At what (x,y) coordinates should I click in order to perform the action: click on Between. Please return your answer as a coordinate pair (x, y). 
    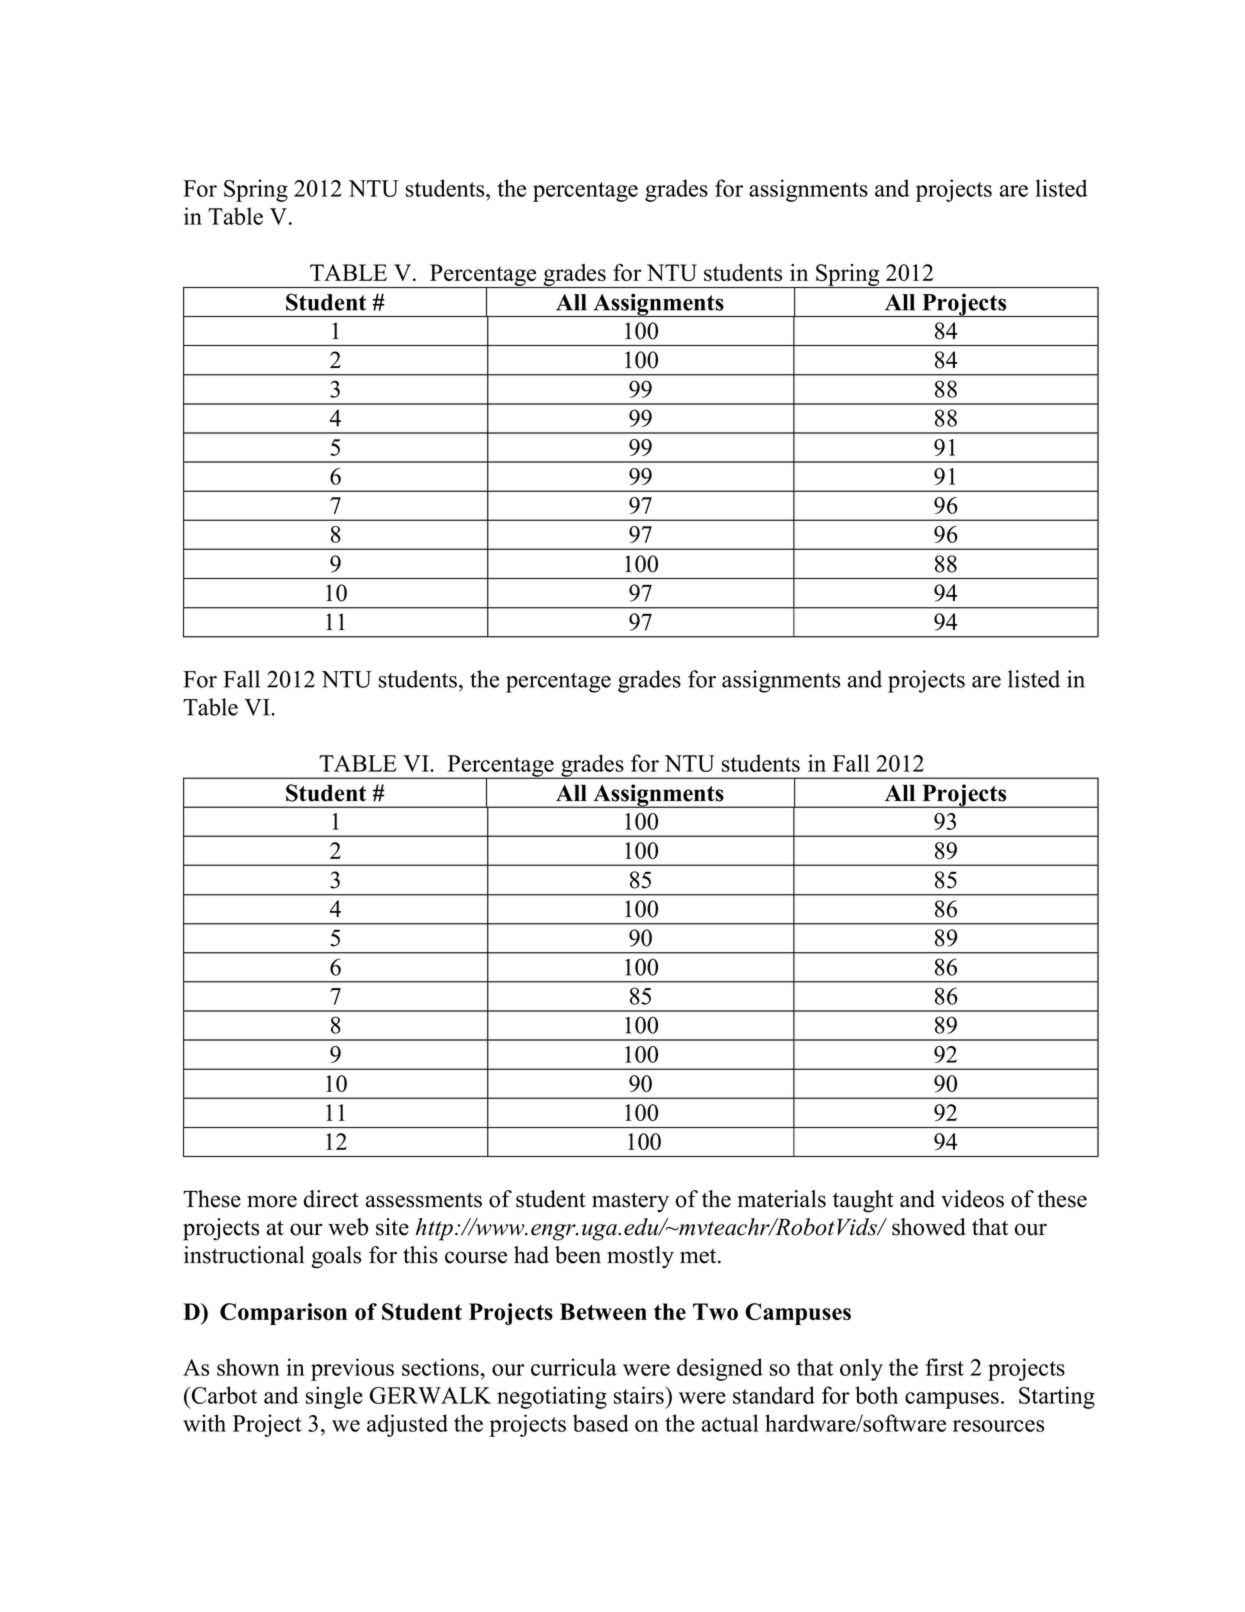
    Looking at the image, I should click on (603, 1311).
